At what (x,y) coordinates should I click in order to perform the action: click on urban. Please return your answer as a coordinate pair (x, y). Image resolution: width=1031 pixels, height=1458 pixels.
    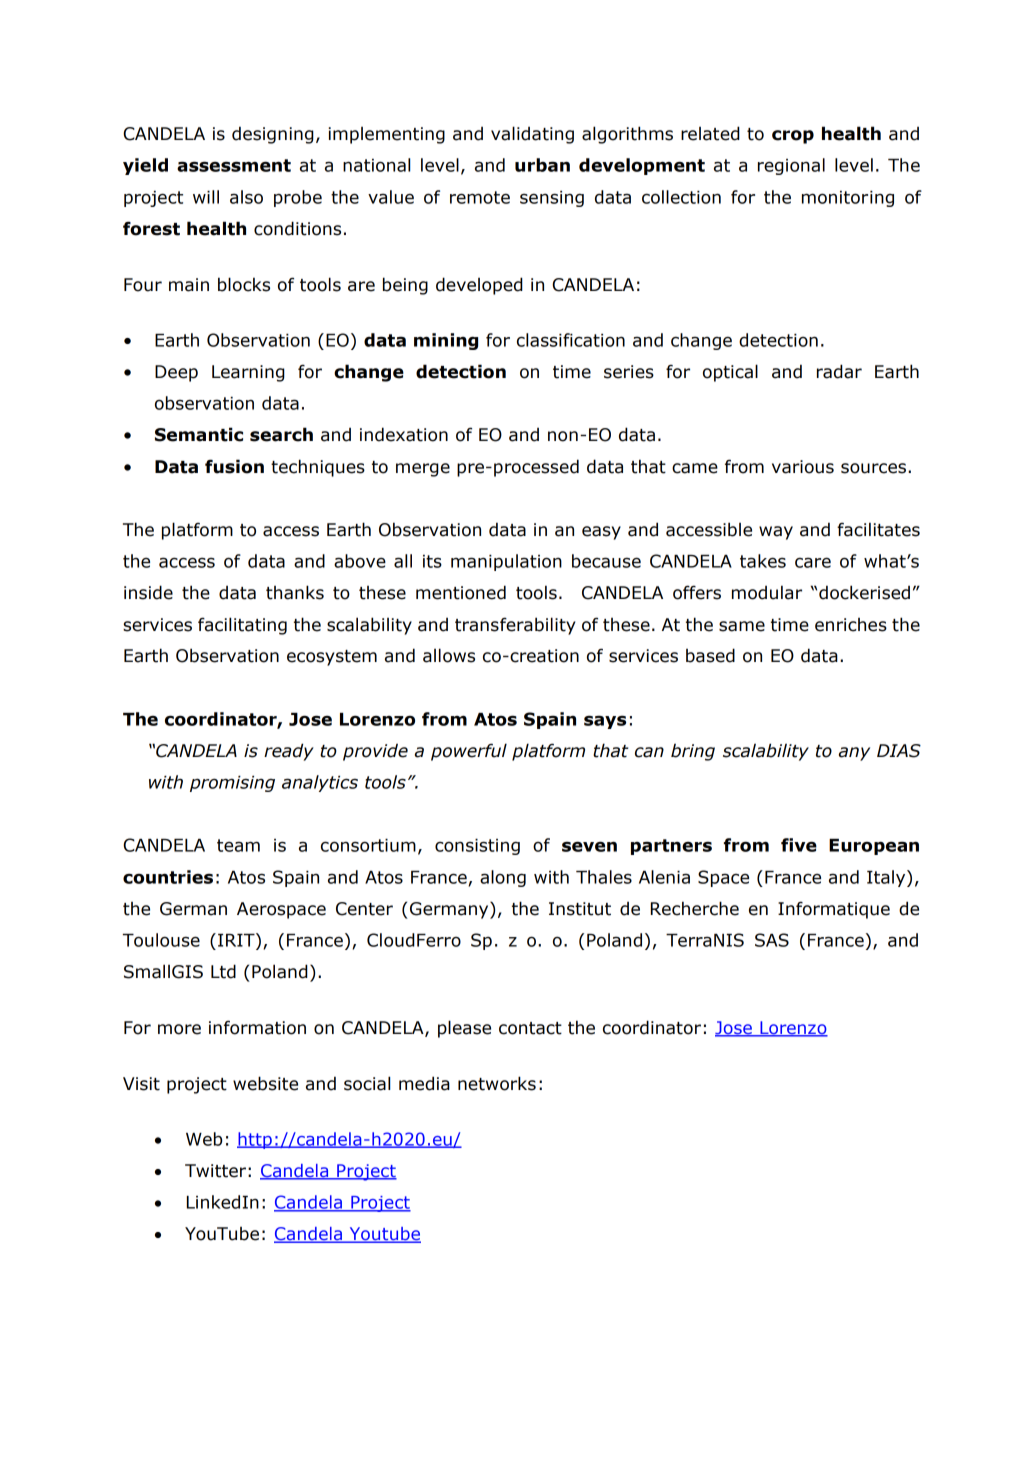
    Looking at the image, I should click on (542, 165).
